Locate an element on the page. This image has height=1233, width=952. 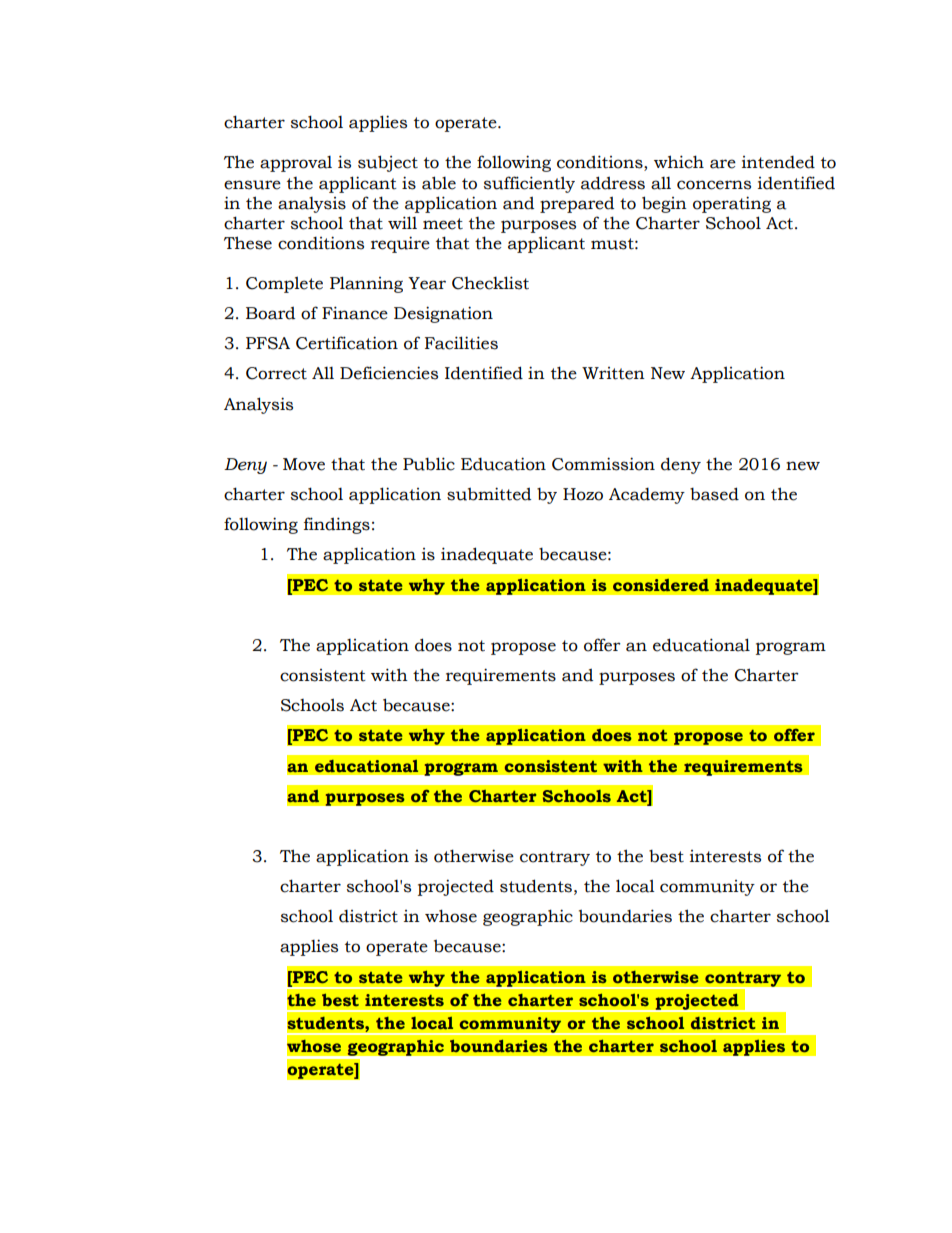
considered is located at coordinates (661, 585).
